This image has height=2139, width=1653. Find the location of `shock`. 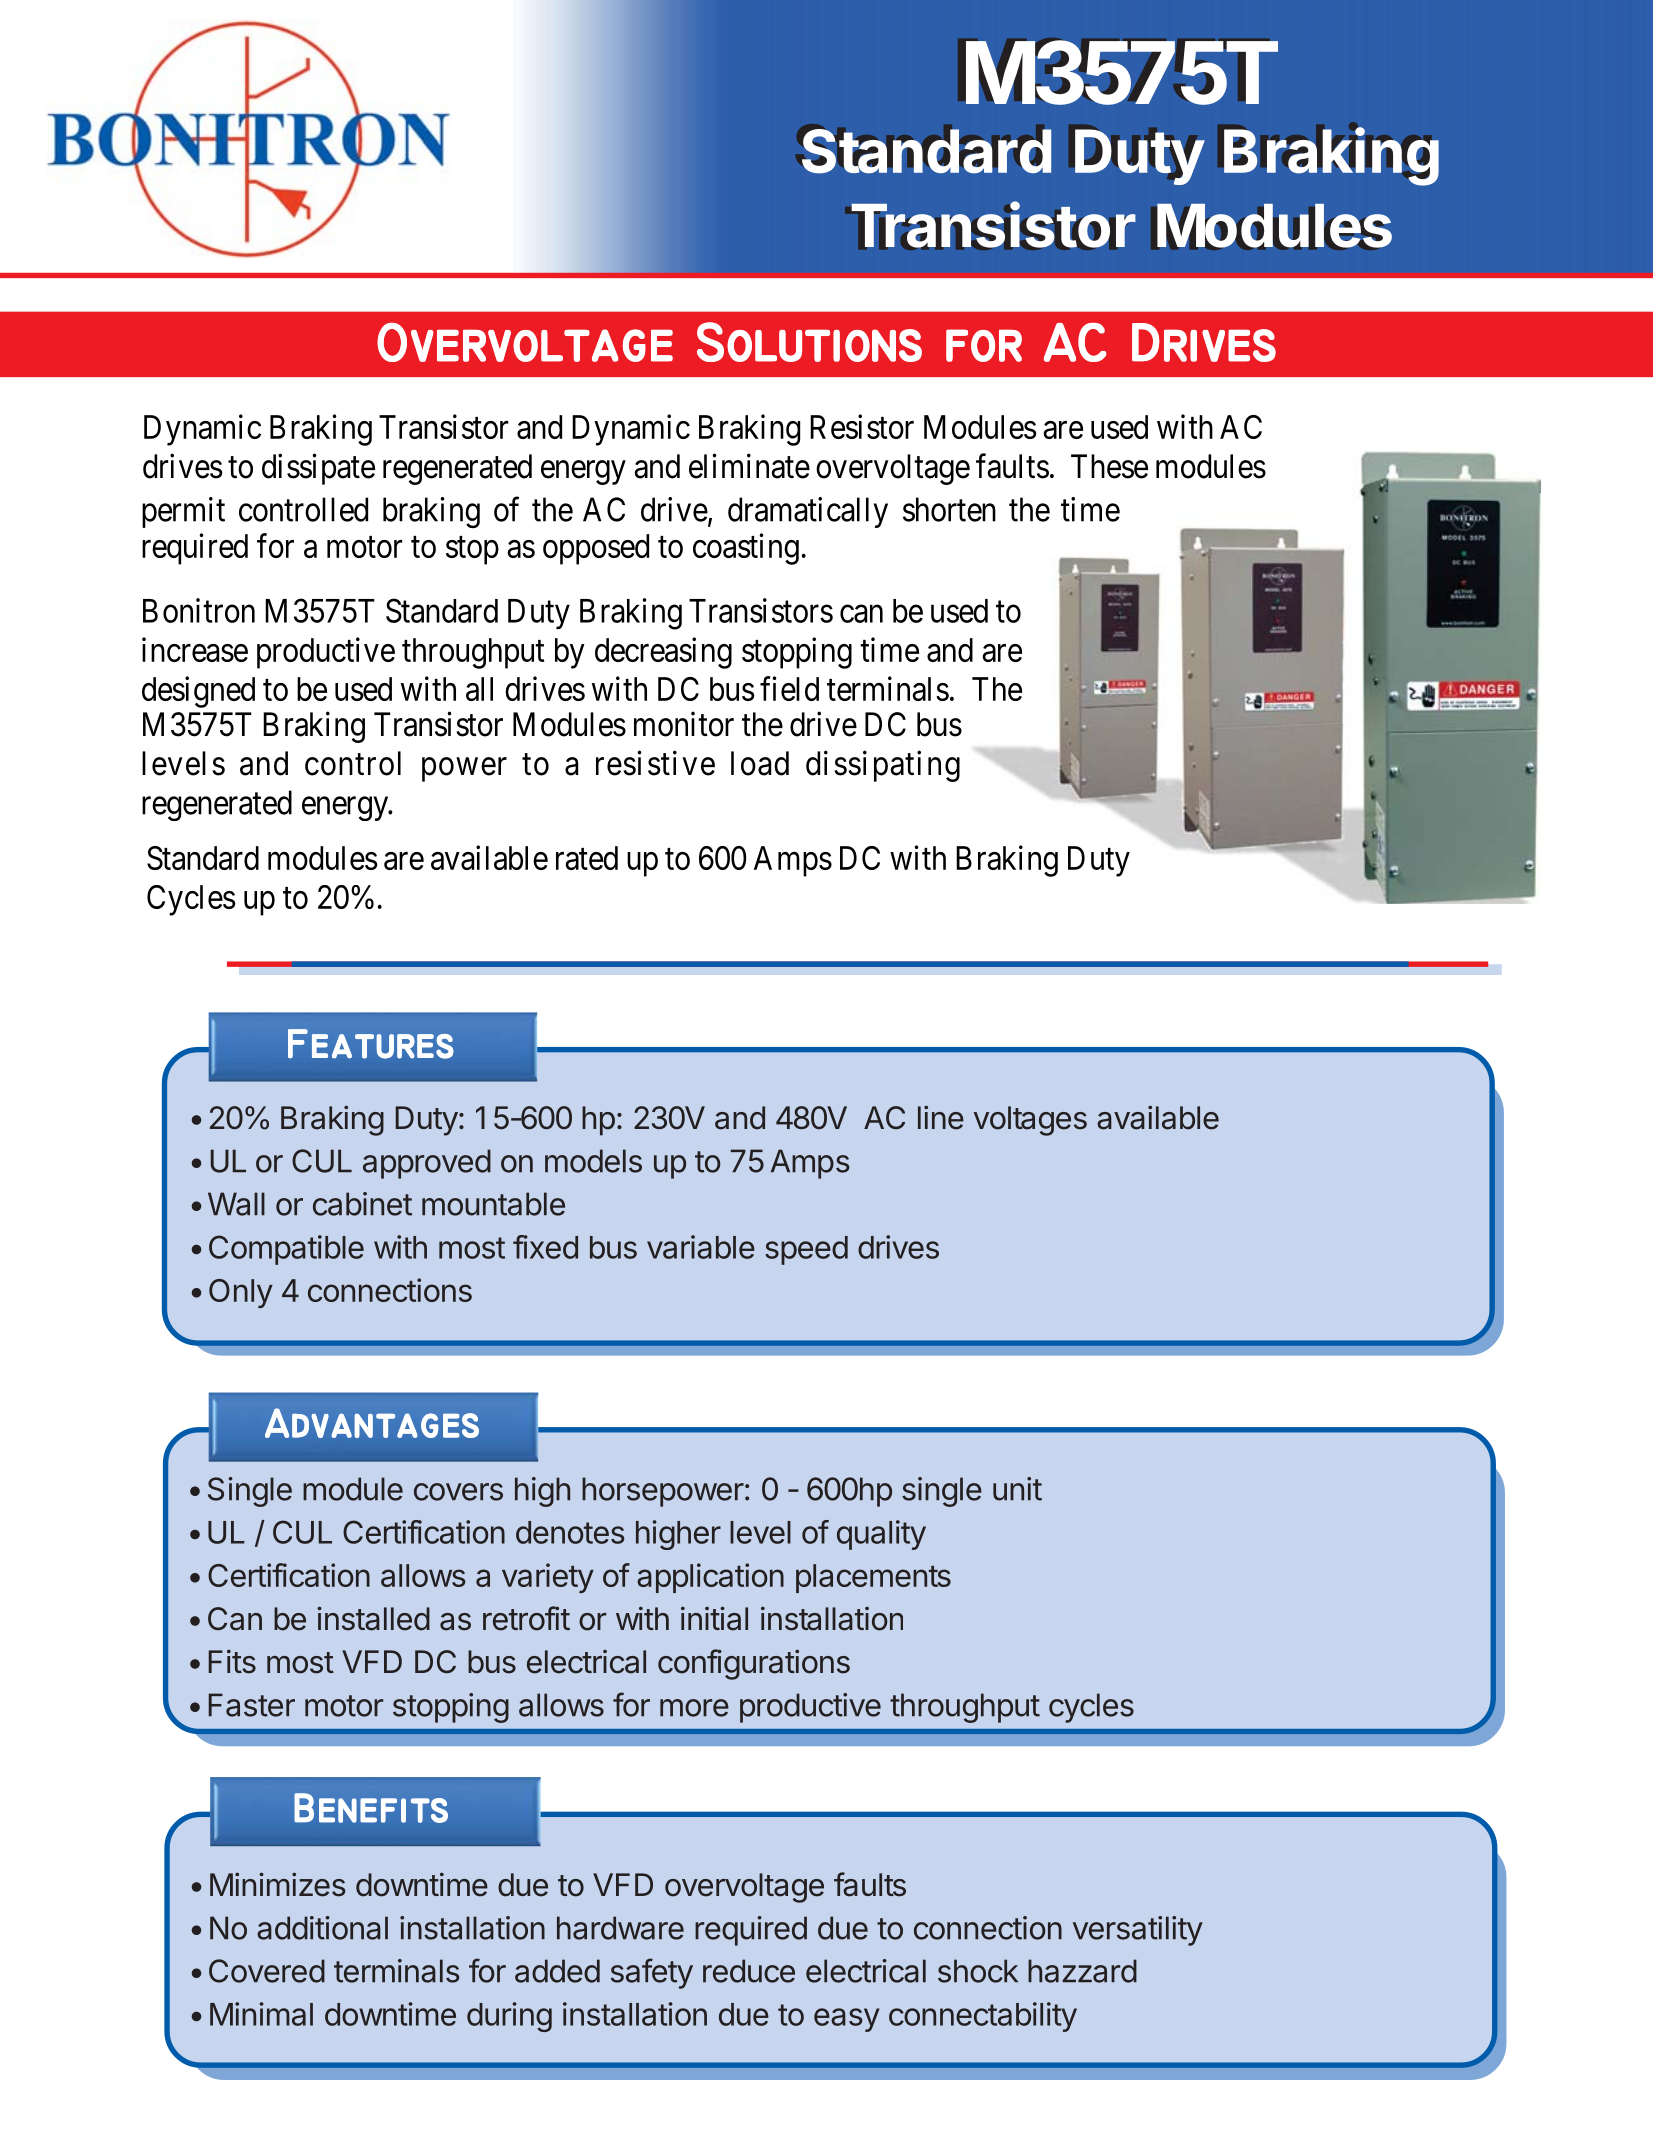

shock is located at coordinates (978, 1971).
